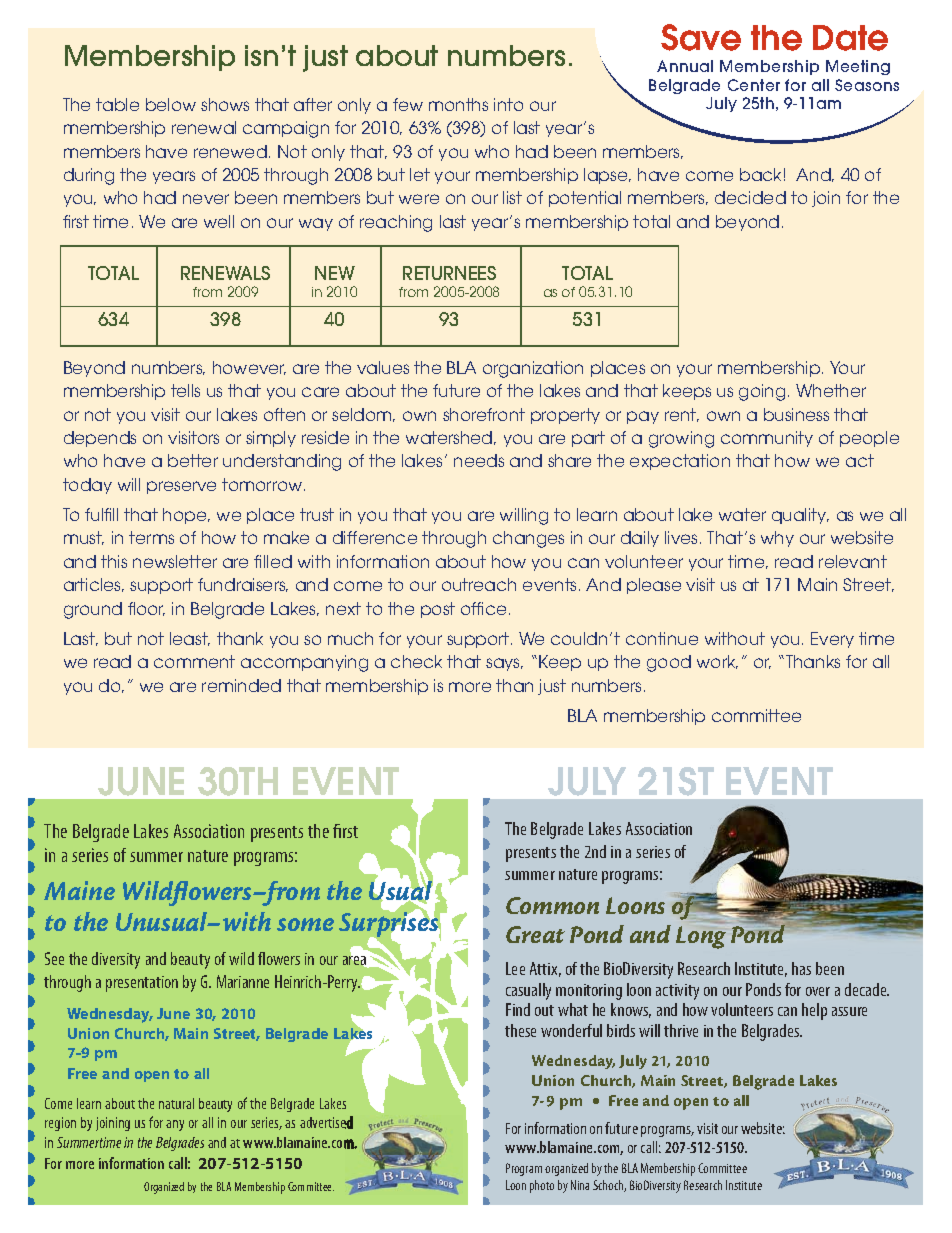 This screenshot has width=952, height=1233. I want to click on natural, so click(176, 1103).
